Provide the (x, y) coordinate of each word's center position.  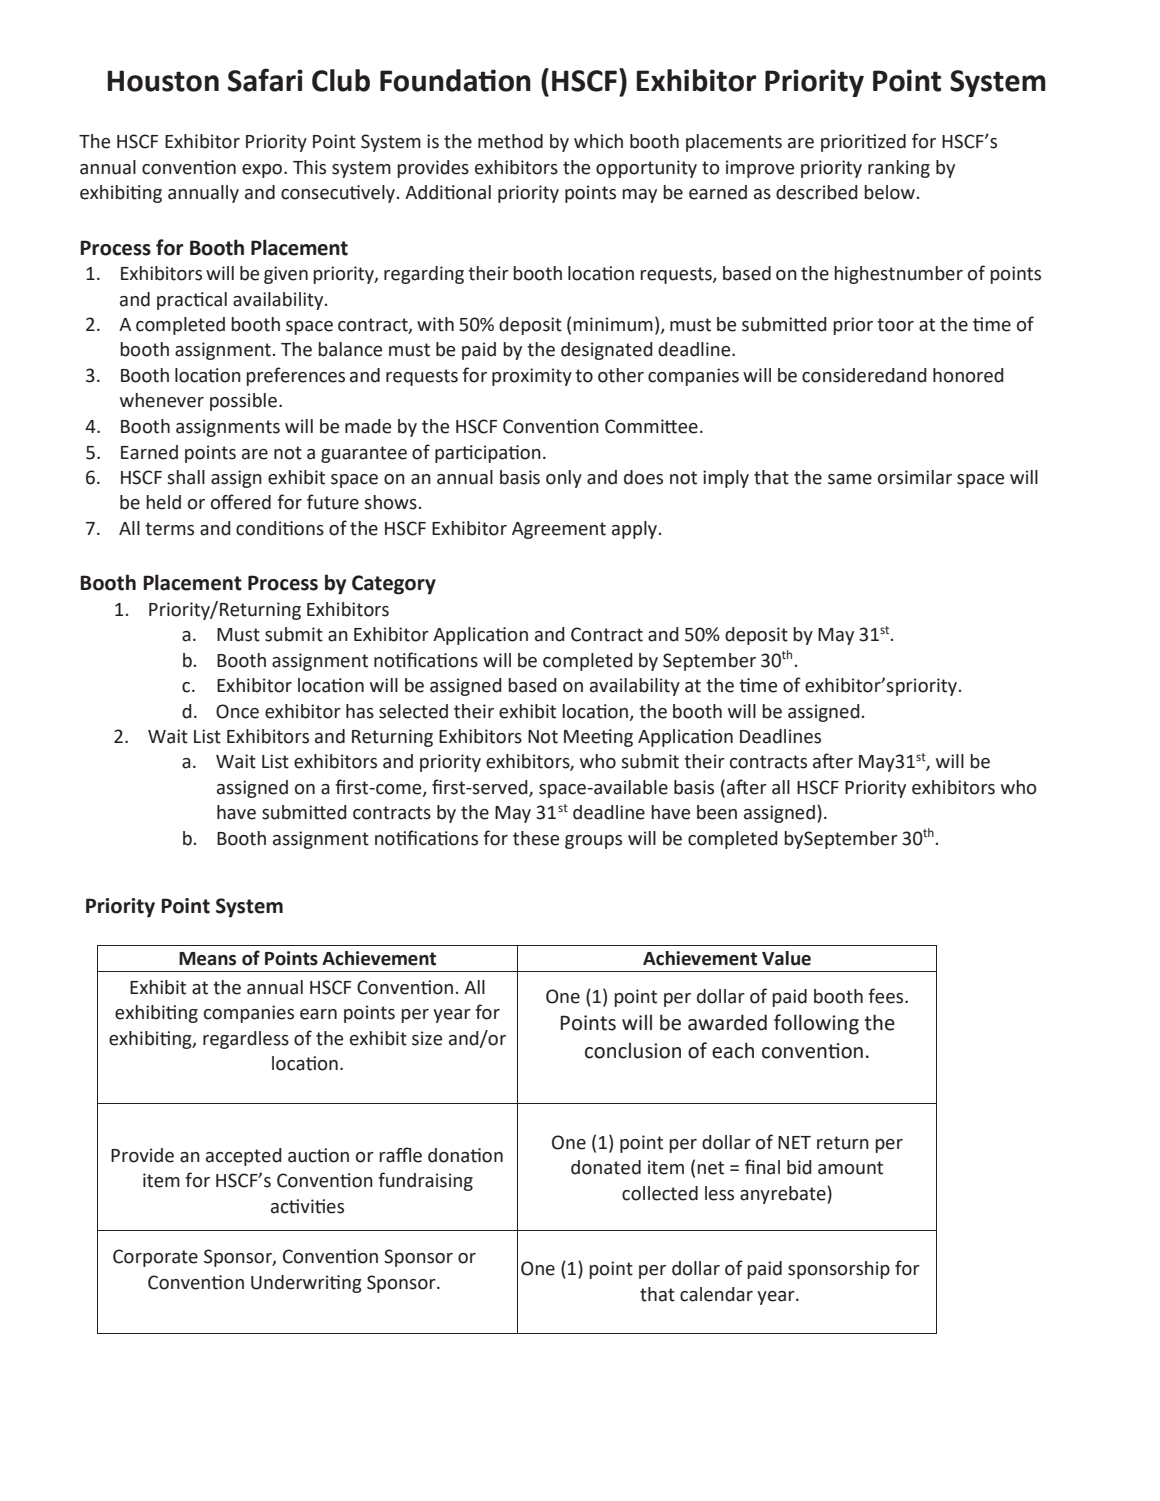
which (598, 141)
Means (207, 959)
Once (237, 711)
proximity (532, 377)
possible (243, 402)
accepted (244, 1157)
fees (887, 996)
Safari (265, 80)
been (717, 812)
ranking (899, 169)
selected (413, 711)
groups (593, 842)
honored (968, 375)
